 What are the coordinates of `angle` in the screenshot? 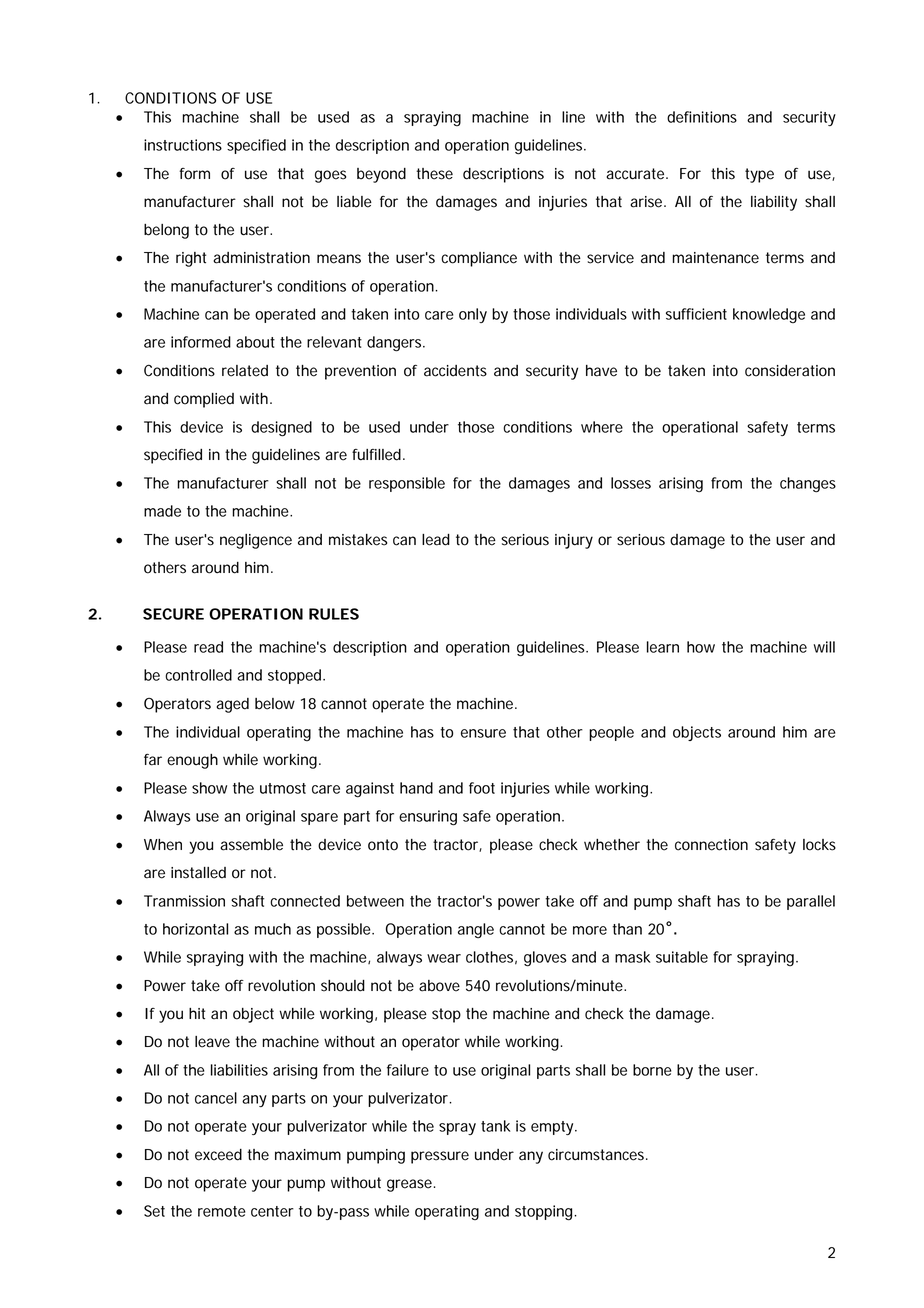 It's located at (476, 931).
